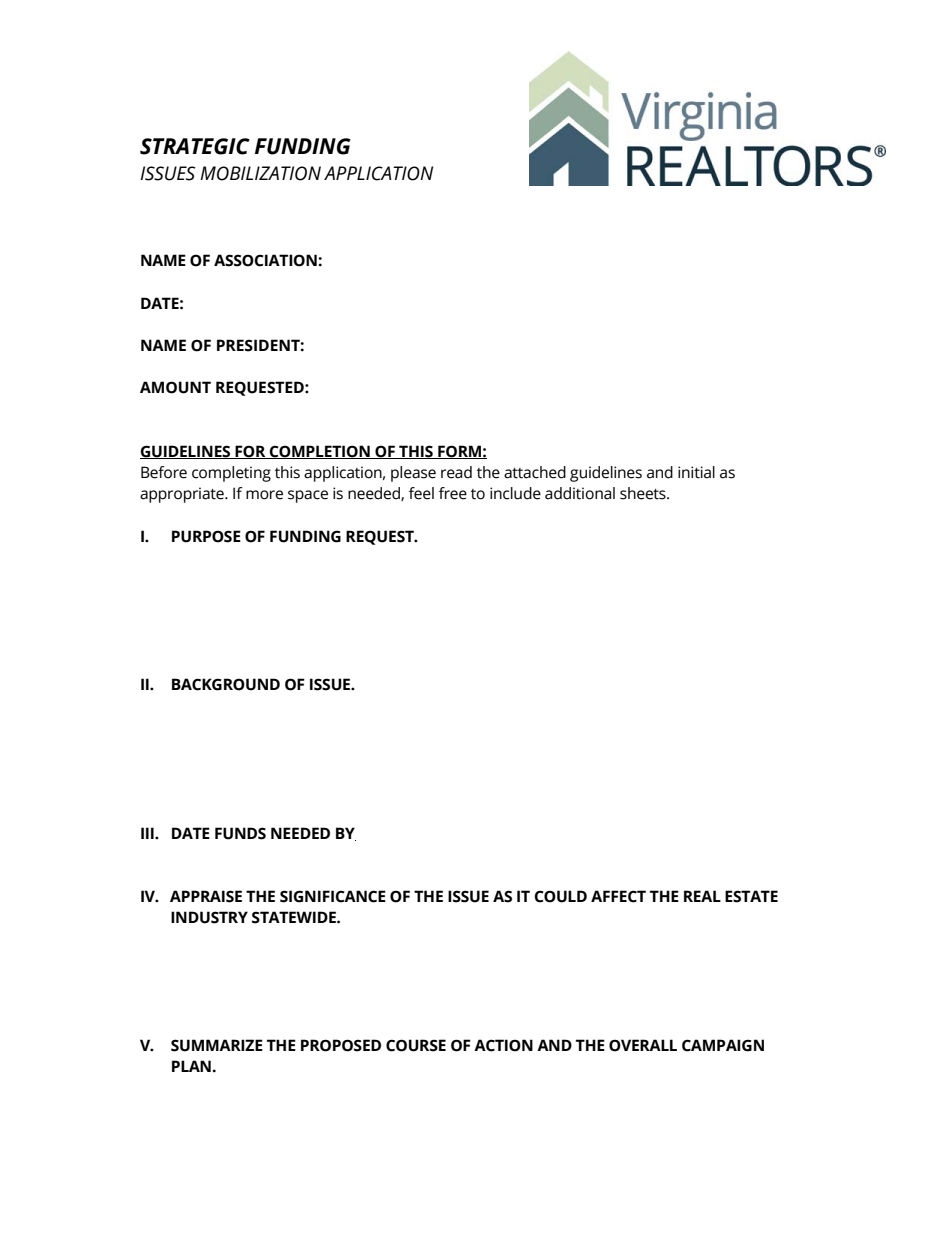  I want to click on FUNDS, so click(240, 833).
